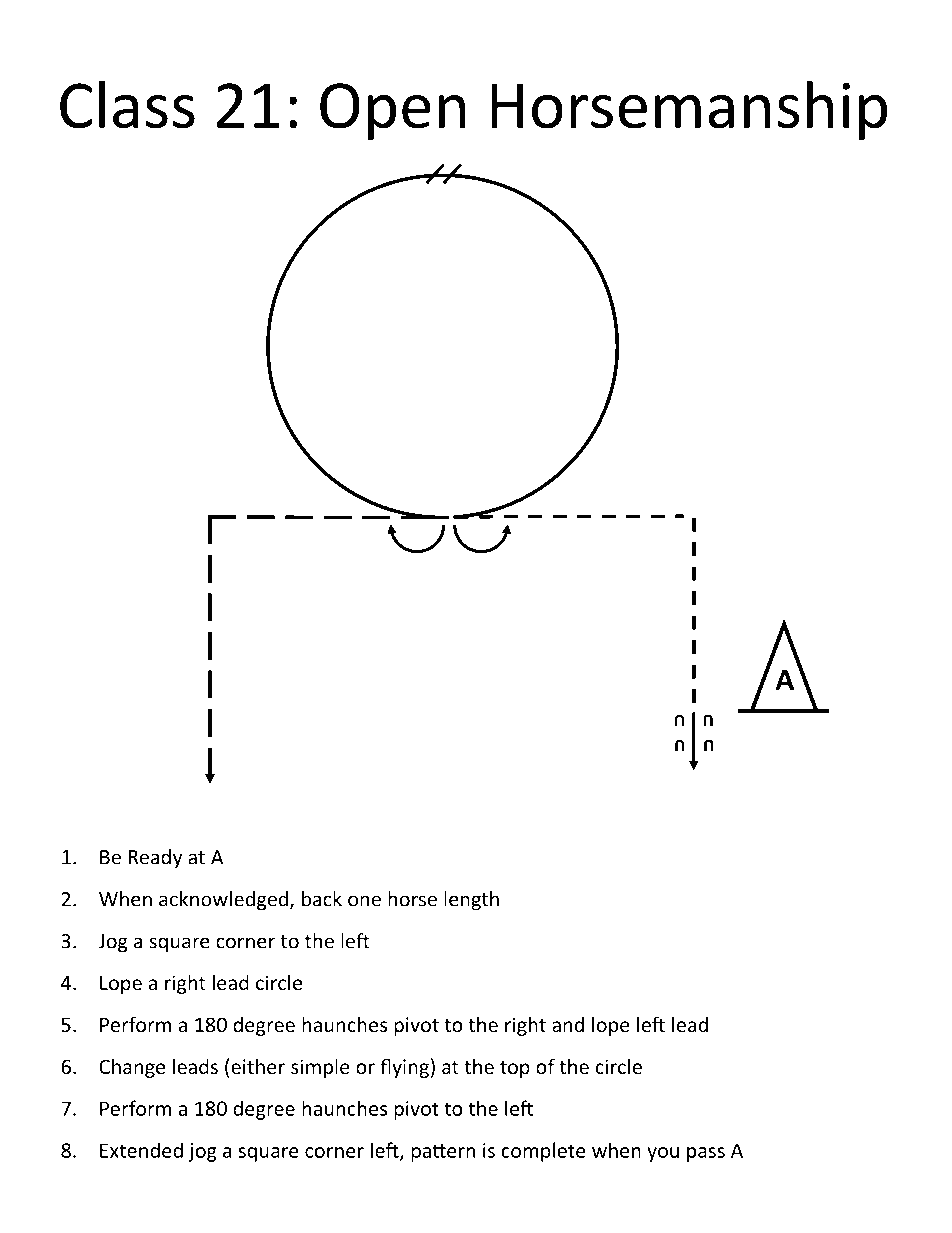 The width and height of the screenshot is (952, 1233). What do you see at coordinates (471, 901) in the screenshot?
I see `length` at bounding box center [471, 901].
